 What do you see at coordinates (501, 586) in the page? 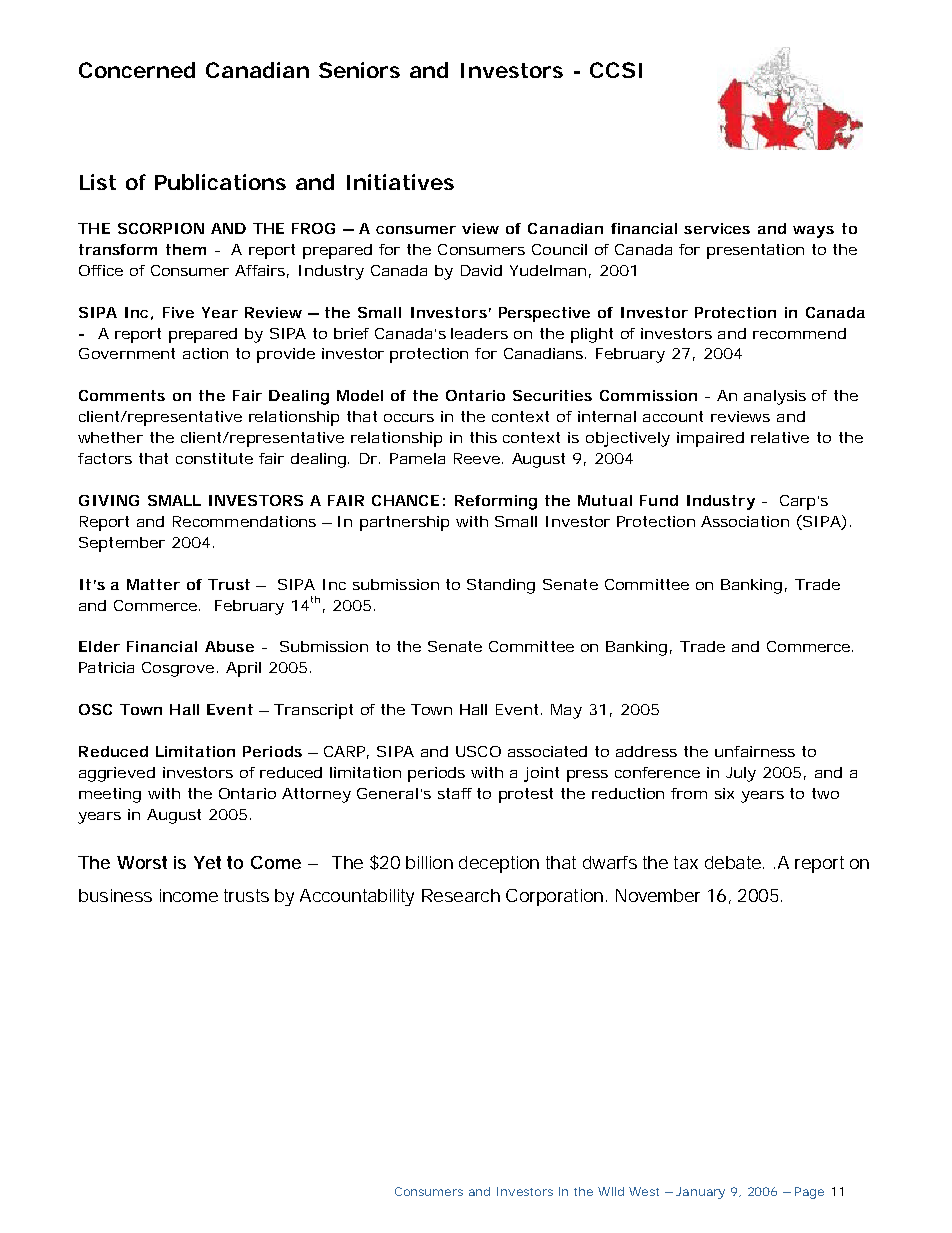
I see `Standing` at bounding box center [501, 586].
